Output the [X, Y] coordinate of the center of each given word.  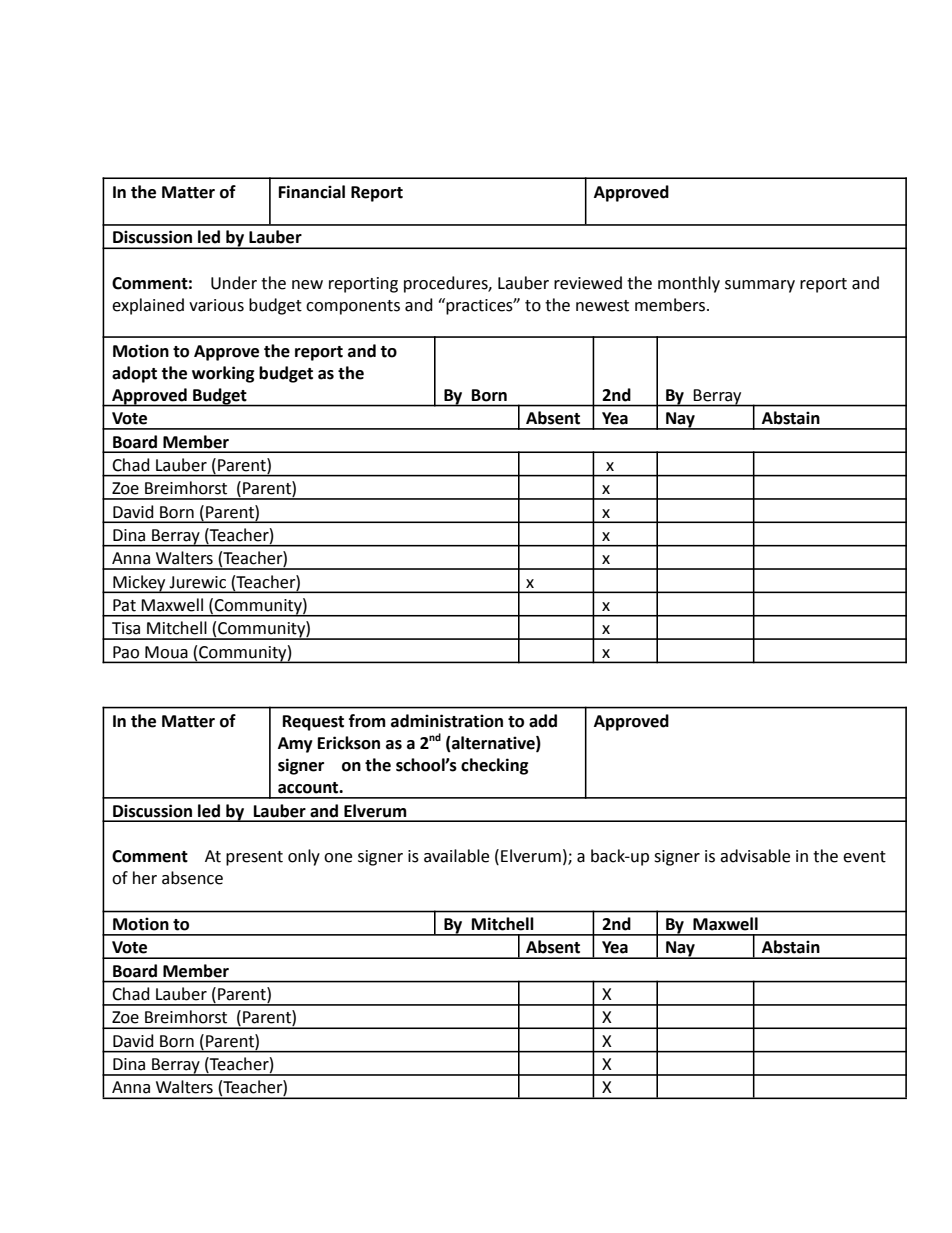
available [456, 856]
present [254, 858]
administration [447, 721]
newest [602, 306]
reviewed [588, 283]
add [543, 721]
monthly [689, 284]
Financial [312, 192]
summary [760, 286]
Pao [126, 652]
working [223, 374]
